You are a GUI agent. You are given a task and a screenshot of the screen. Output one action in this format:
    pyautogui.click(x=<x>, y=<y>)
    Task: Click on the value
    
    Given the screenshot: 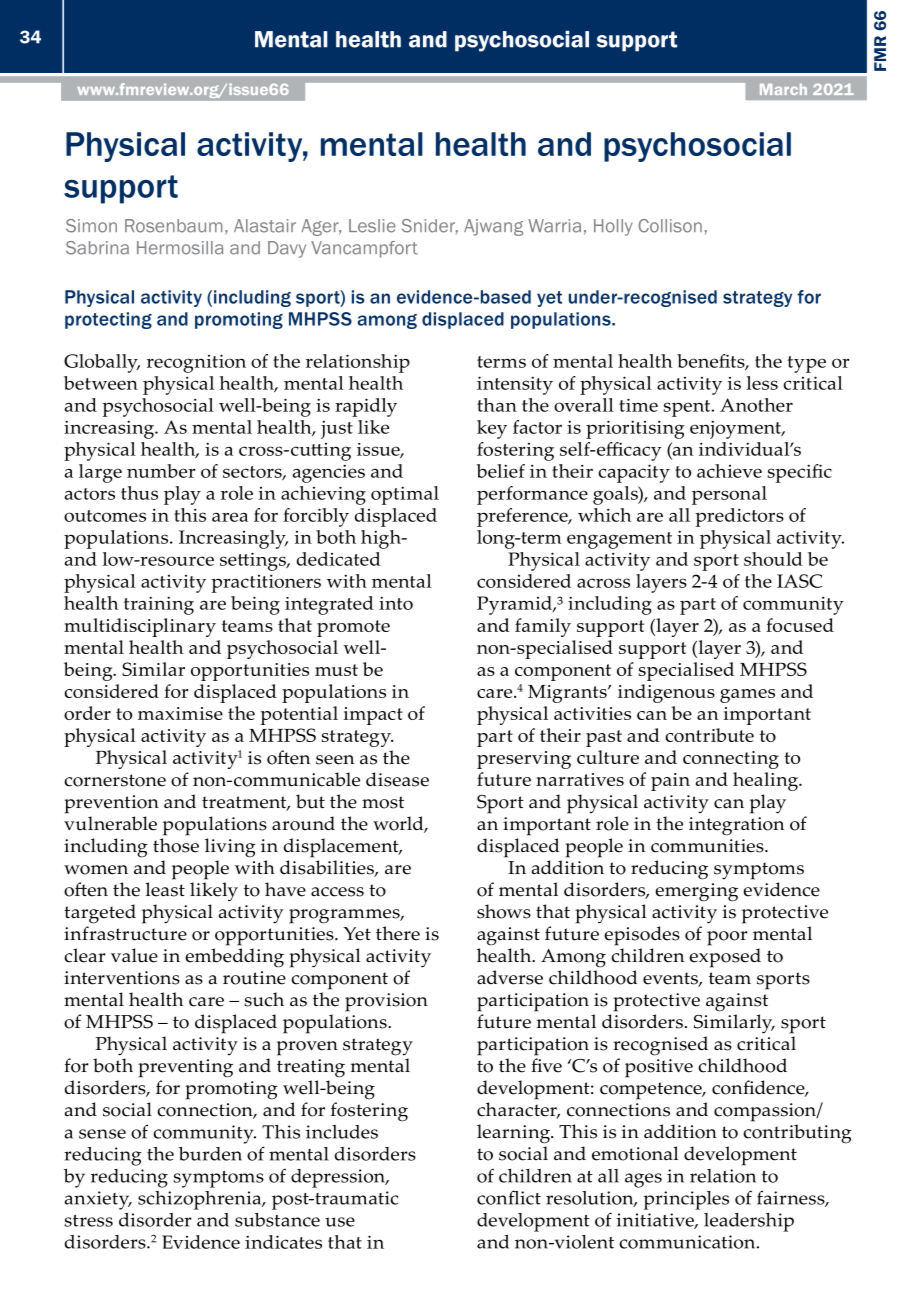 What is the action you would take?
    pyautogui.click(x=134, y=955)
